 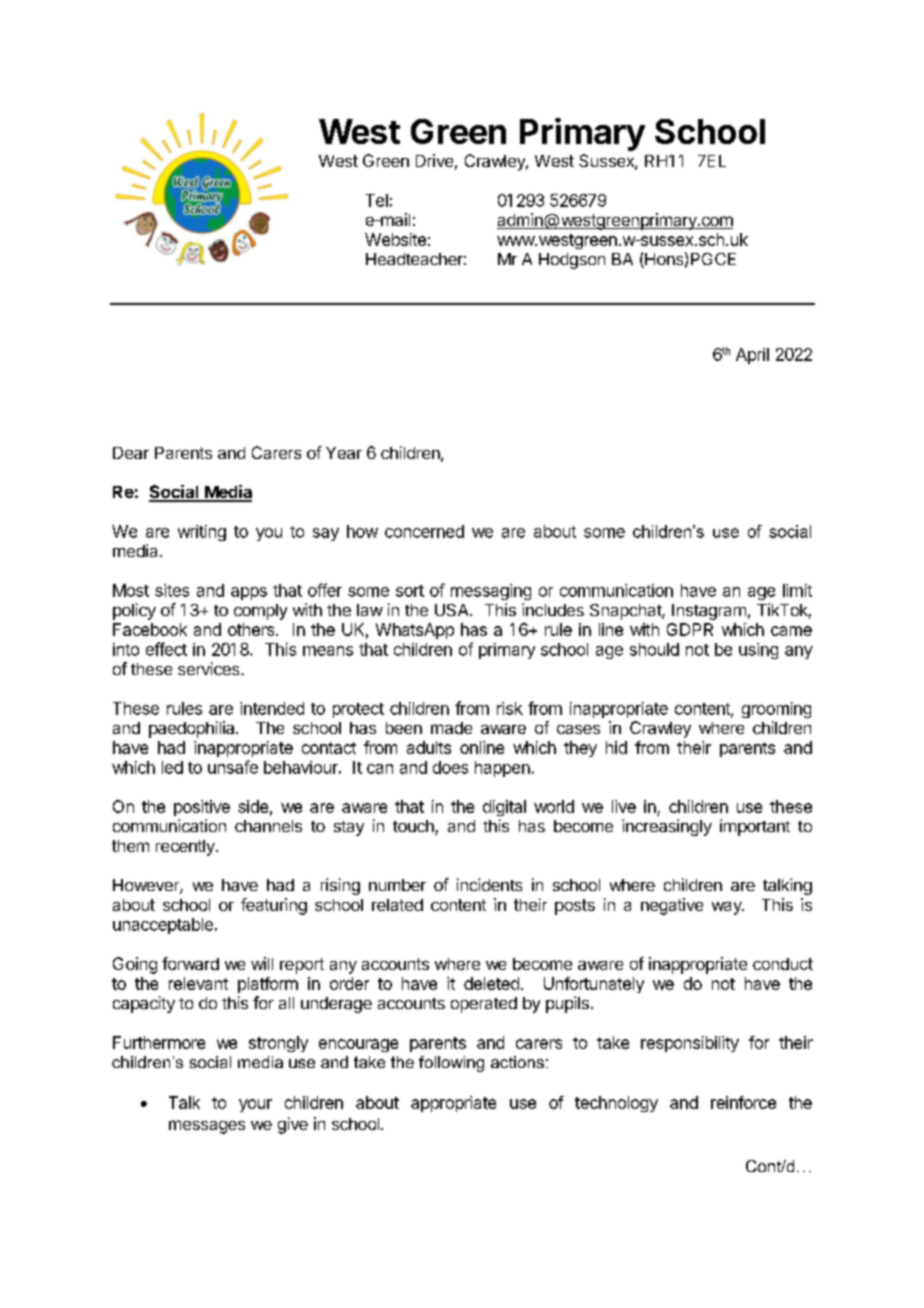 I want to click on messages, so click(x=207, y=1127).
